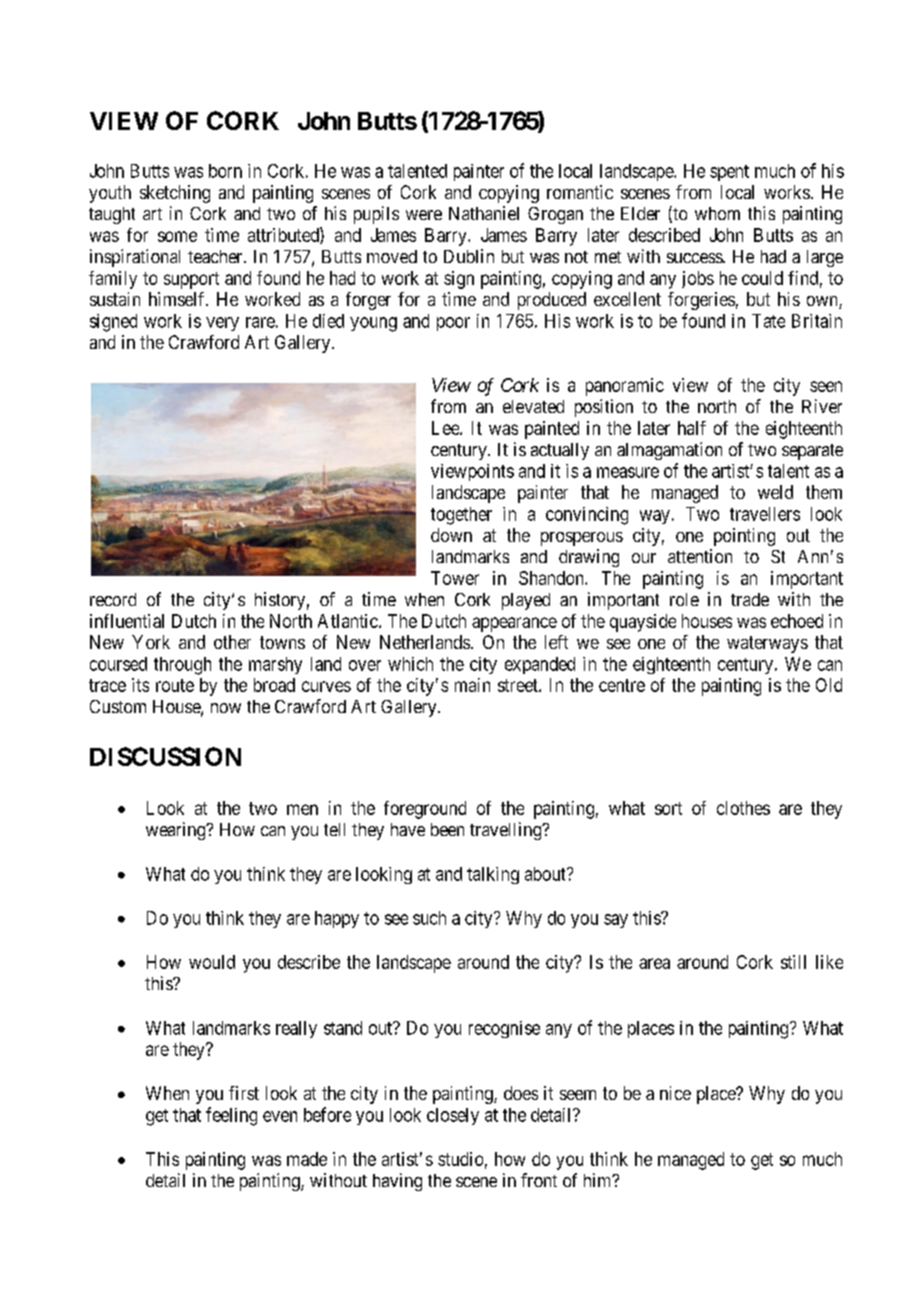  Describe the element at coordinates (484, 213) in the screenshot. I see `Nathaniel` at that location.
